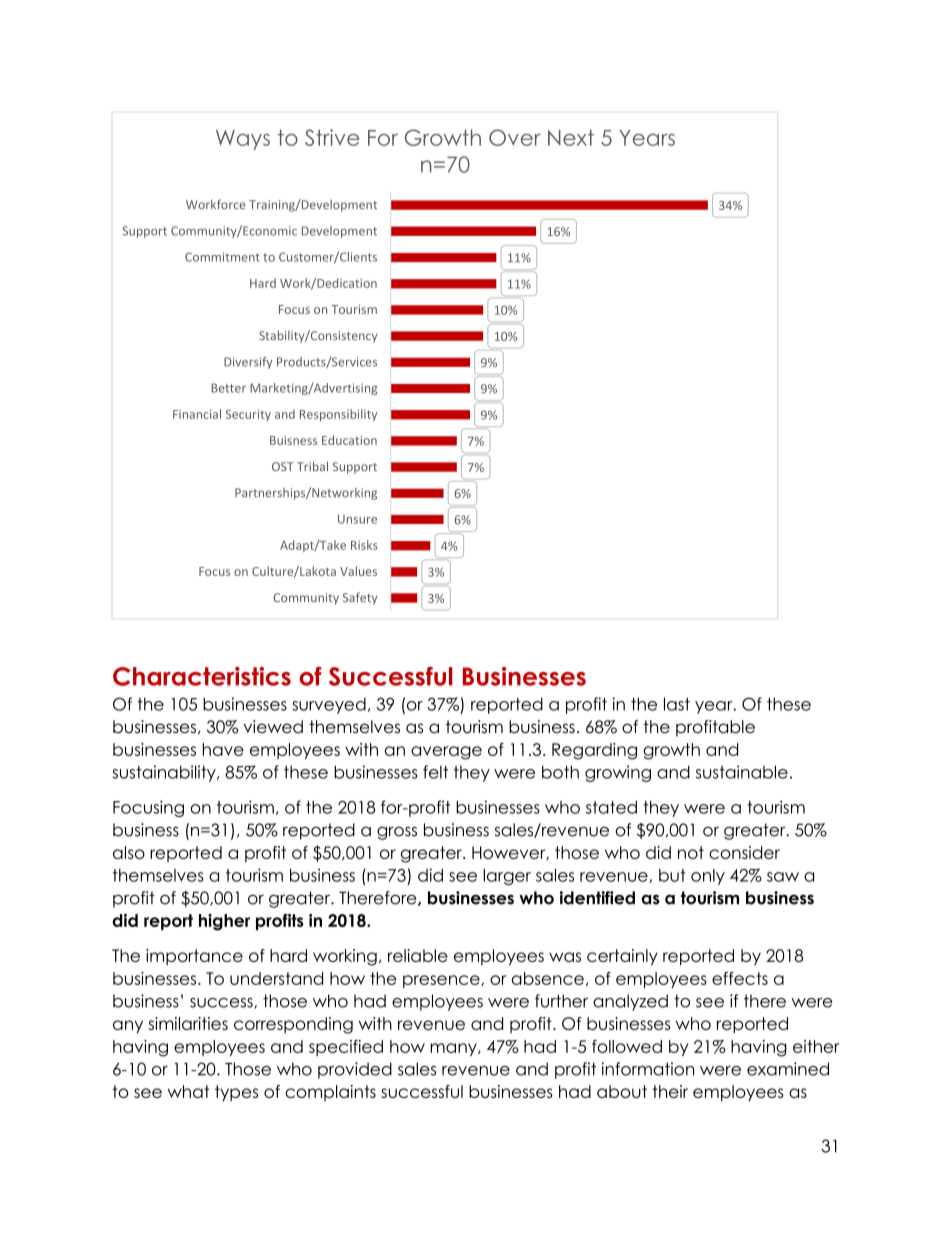 Image resolution: width=952 pixels, height=1233 pixels. I want to click on Education, so click(349, 440).
